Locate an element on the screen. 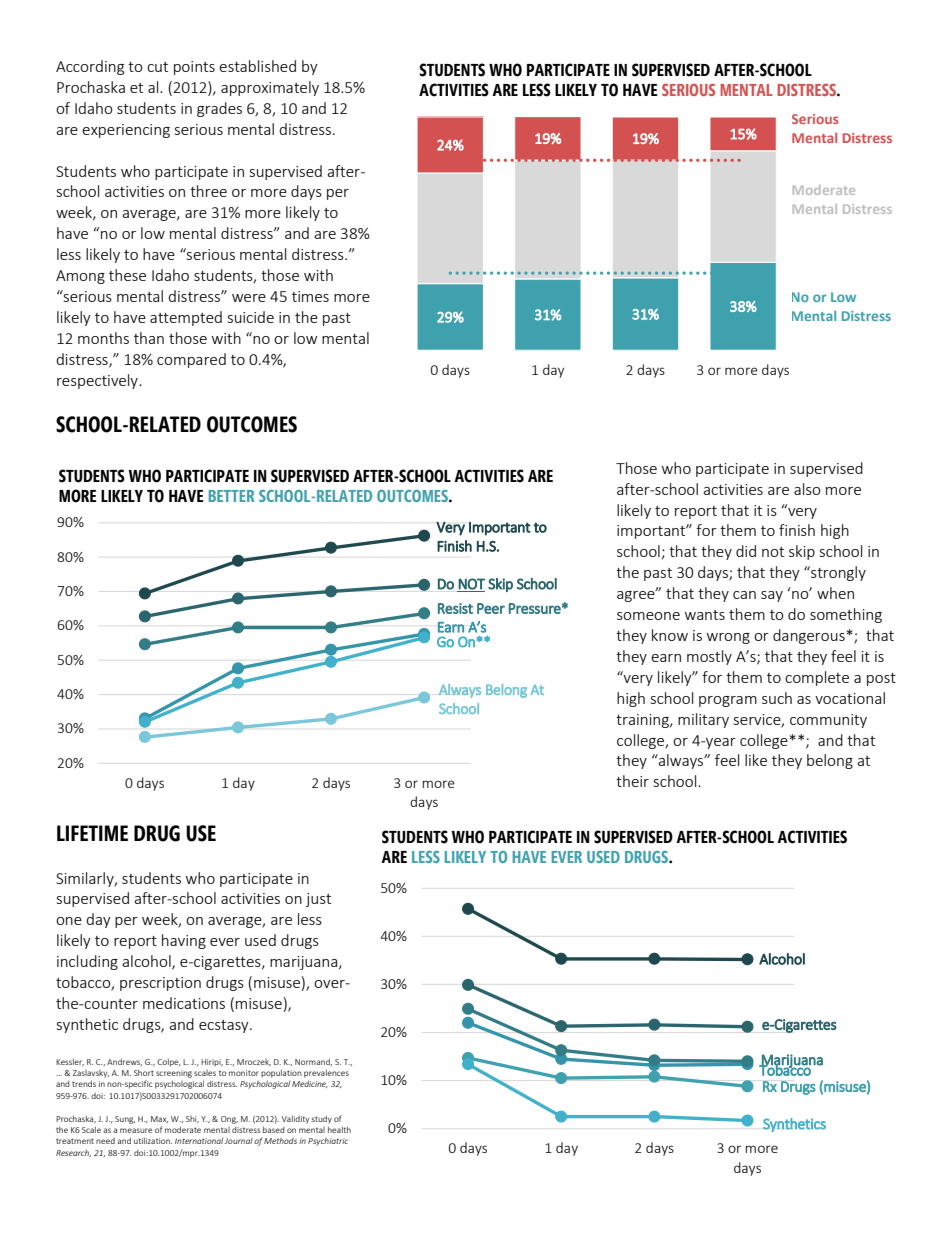  health is located at coordinates (339, 1129).
